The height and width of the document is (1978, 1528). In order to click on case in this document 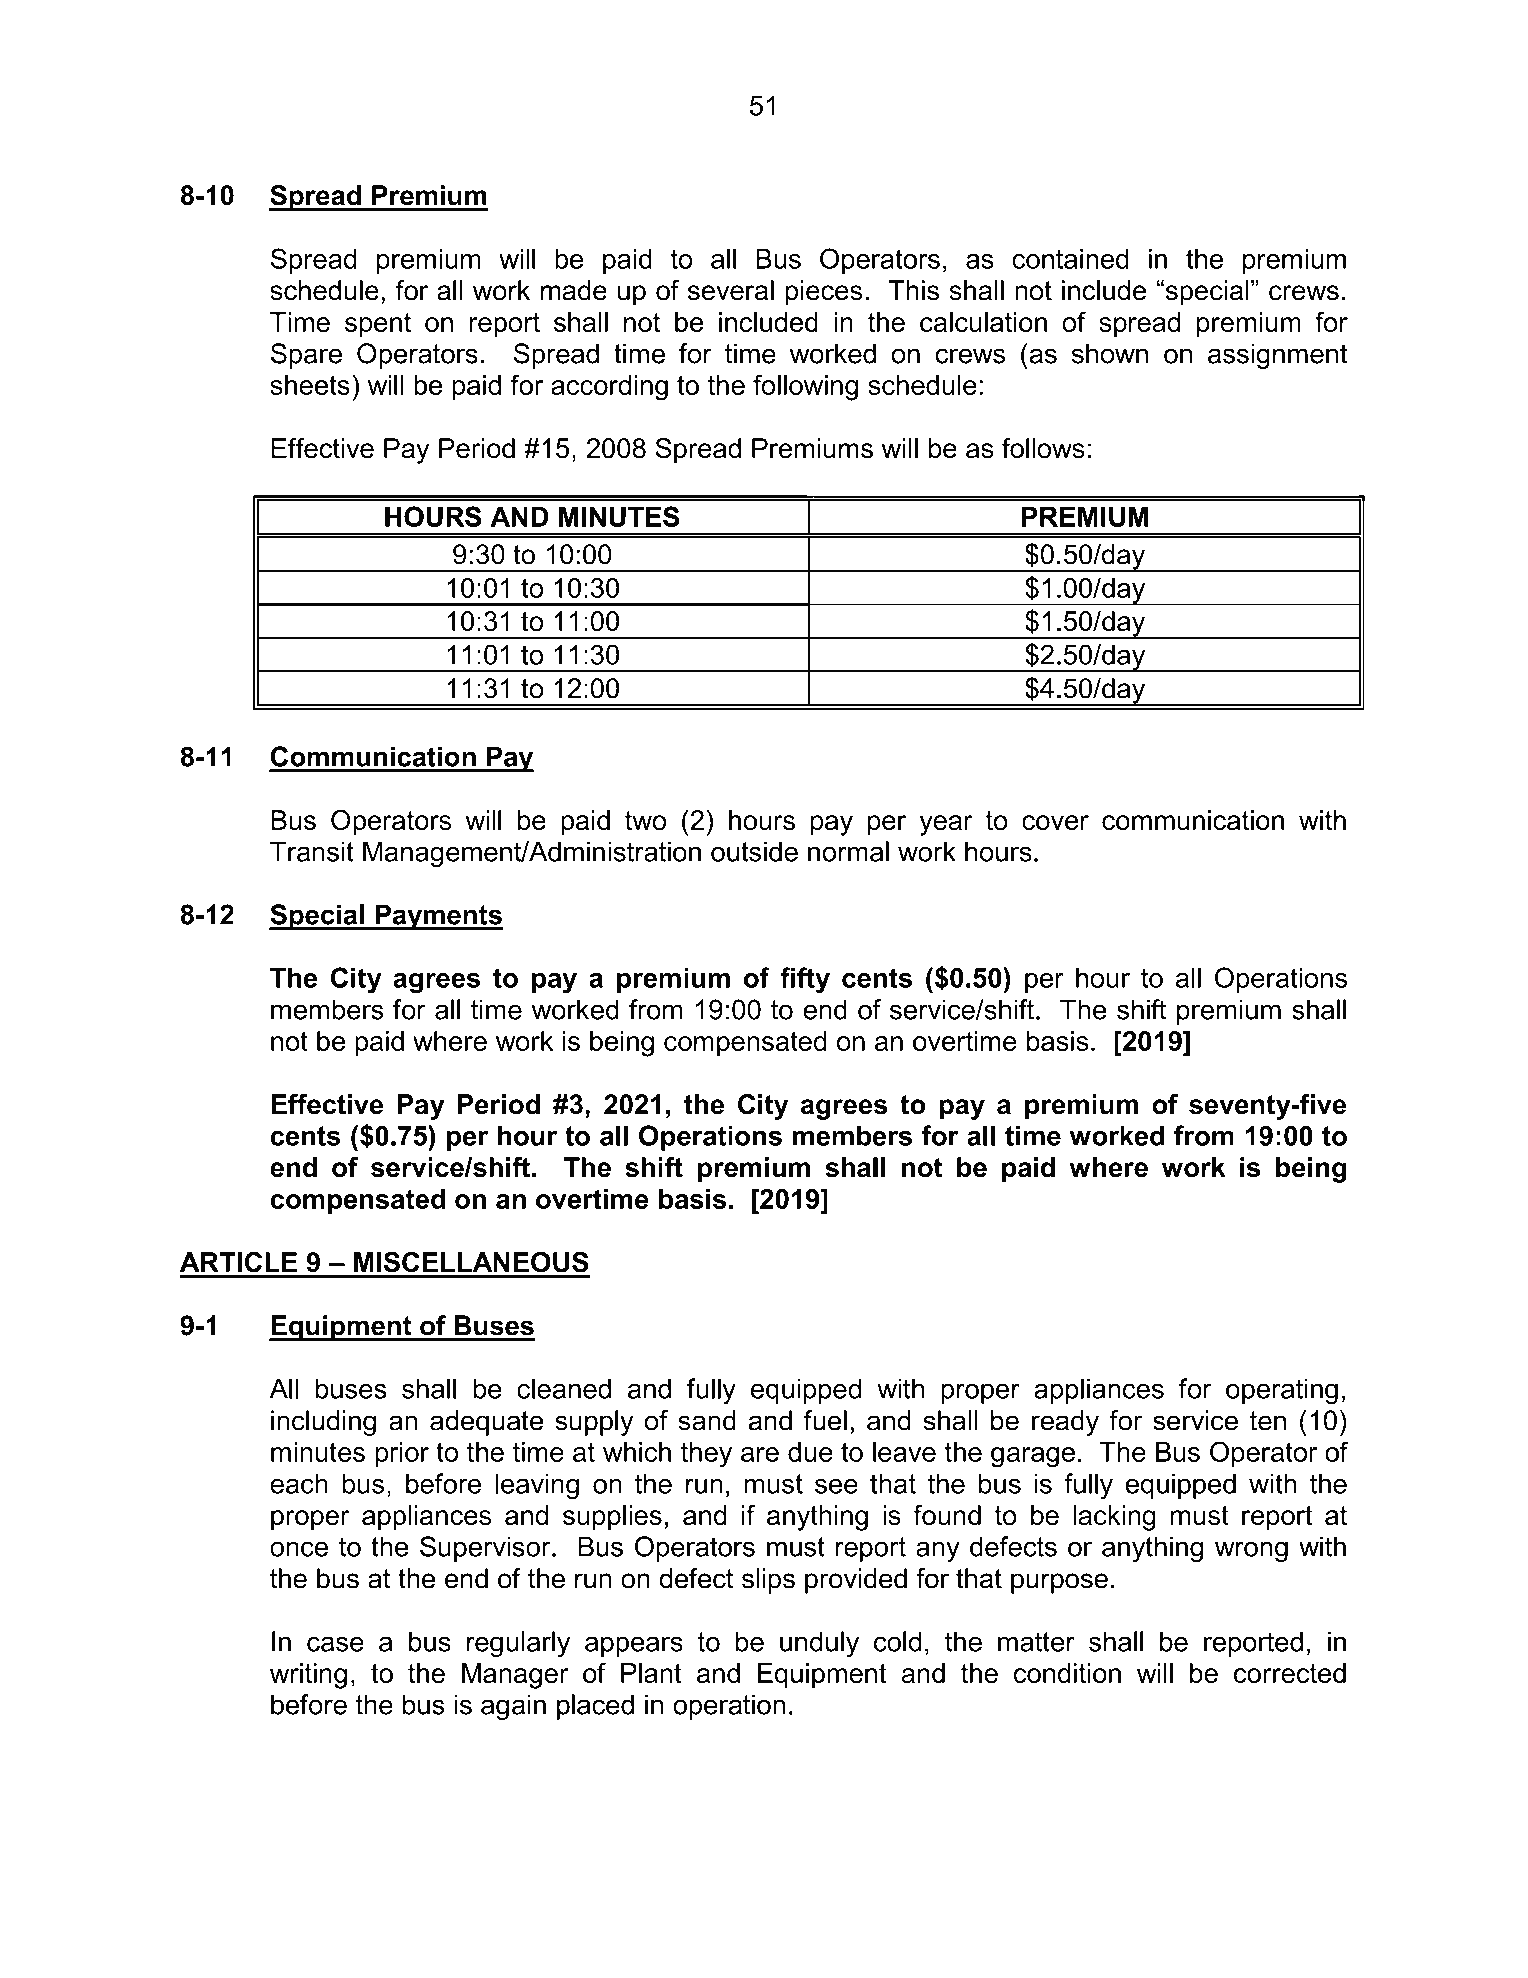, I will do `click(335, 1644)`.
